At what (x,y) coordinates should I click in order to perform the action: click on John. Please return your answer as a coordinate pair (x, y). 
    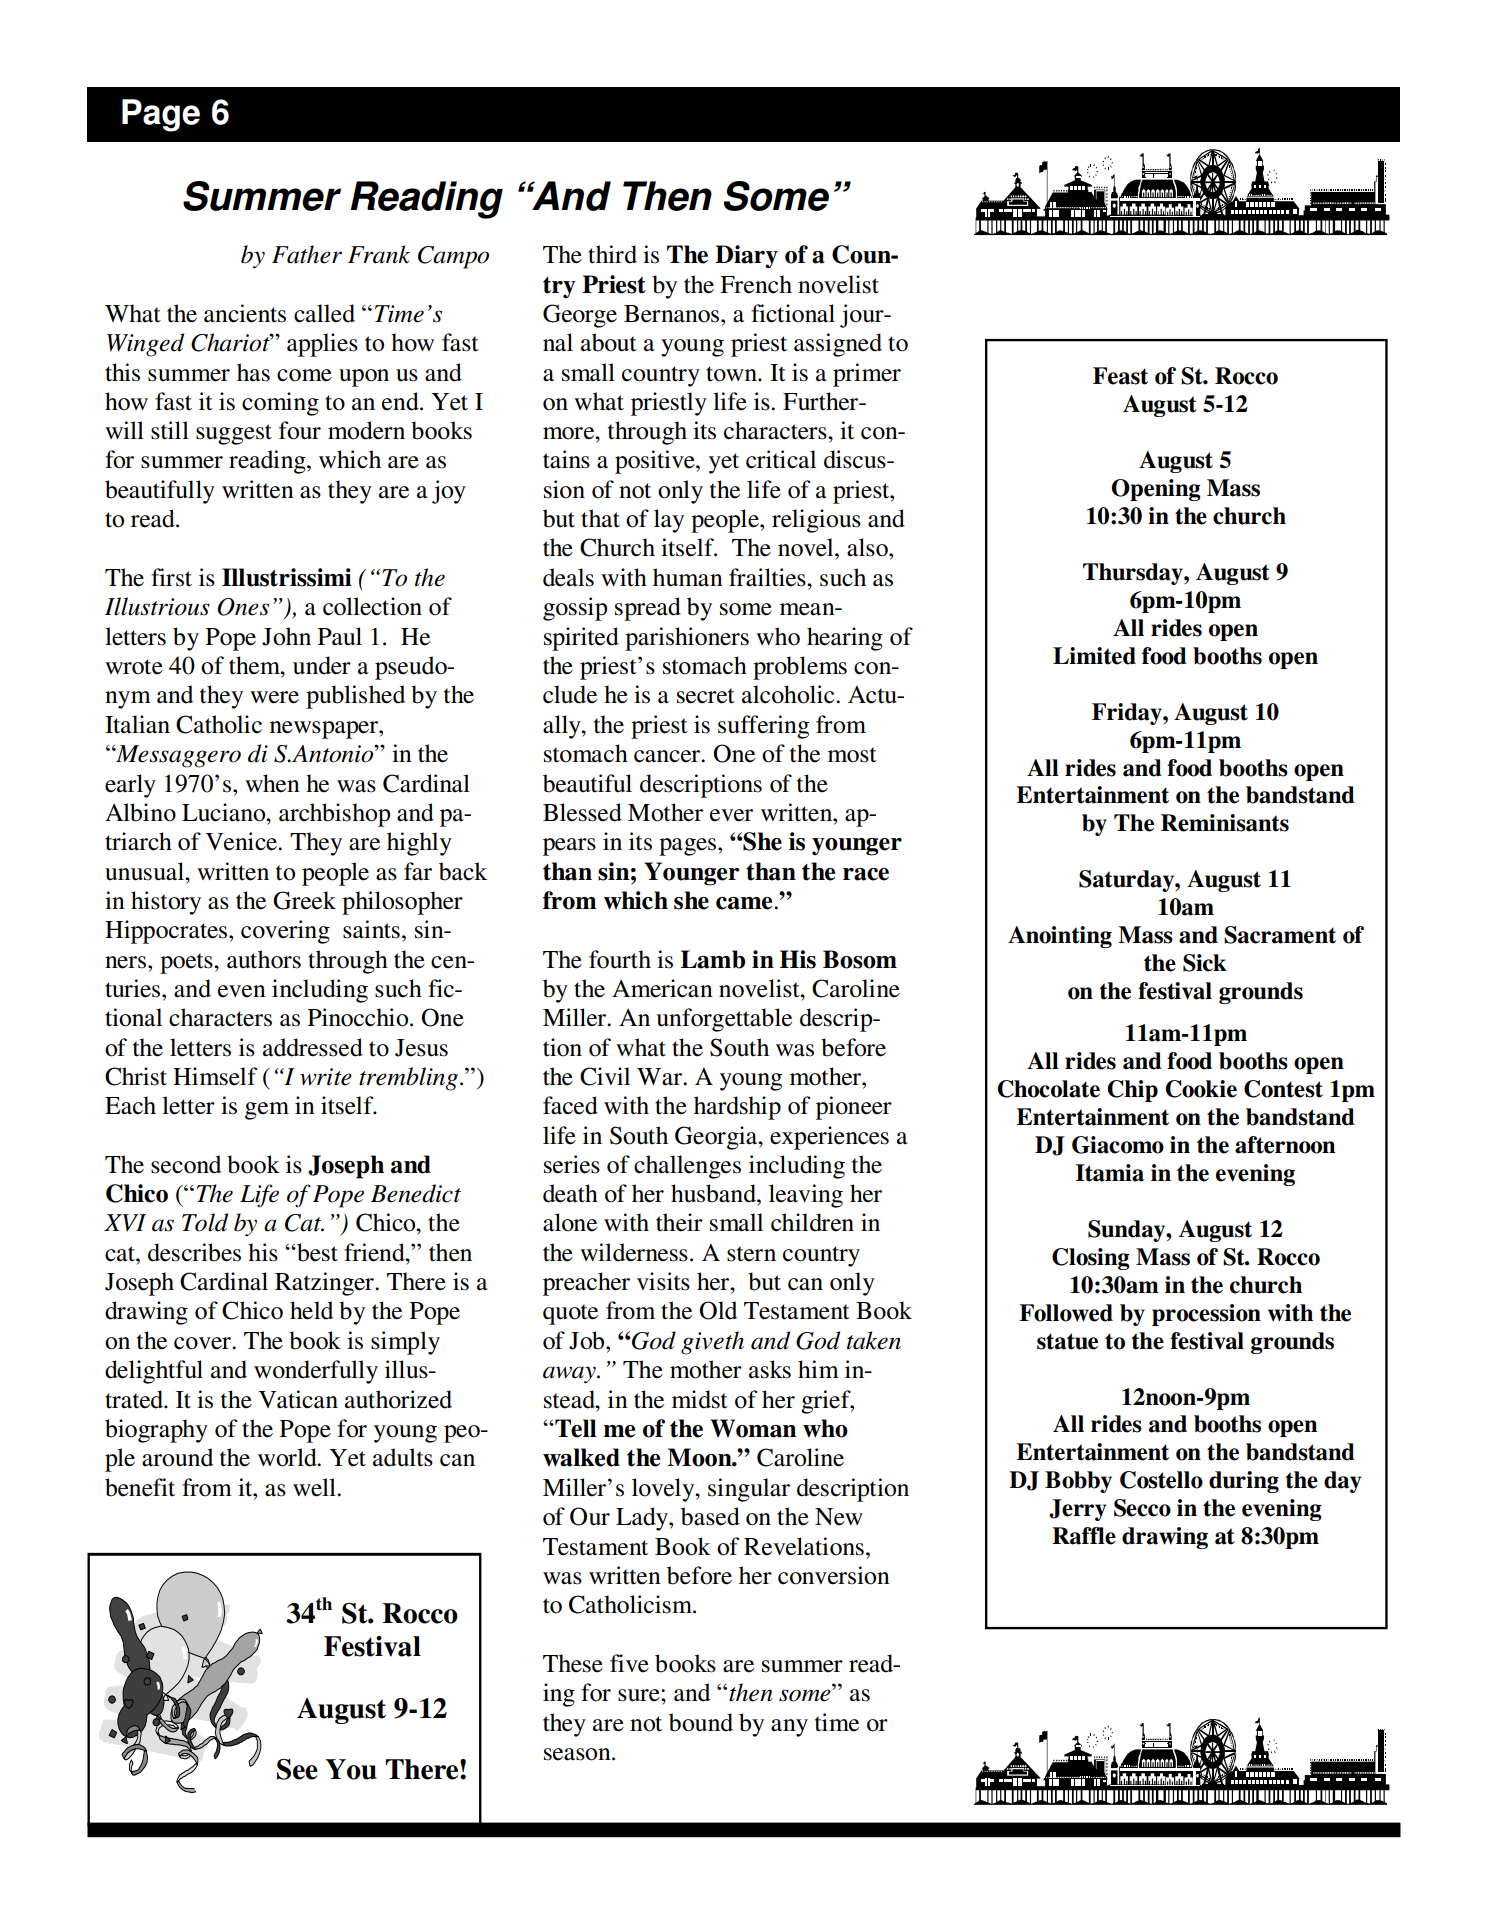
    Looking at the image, I should click on (286, 636).
